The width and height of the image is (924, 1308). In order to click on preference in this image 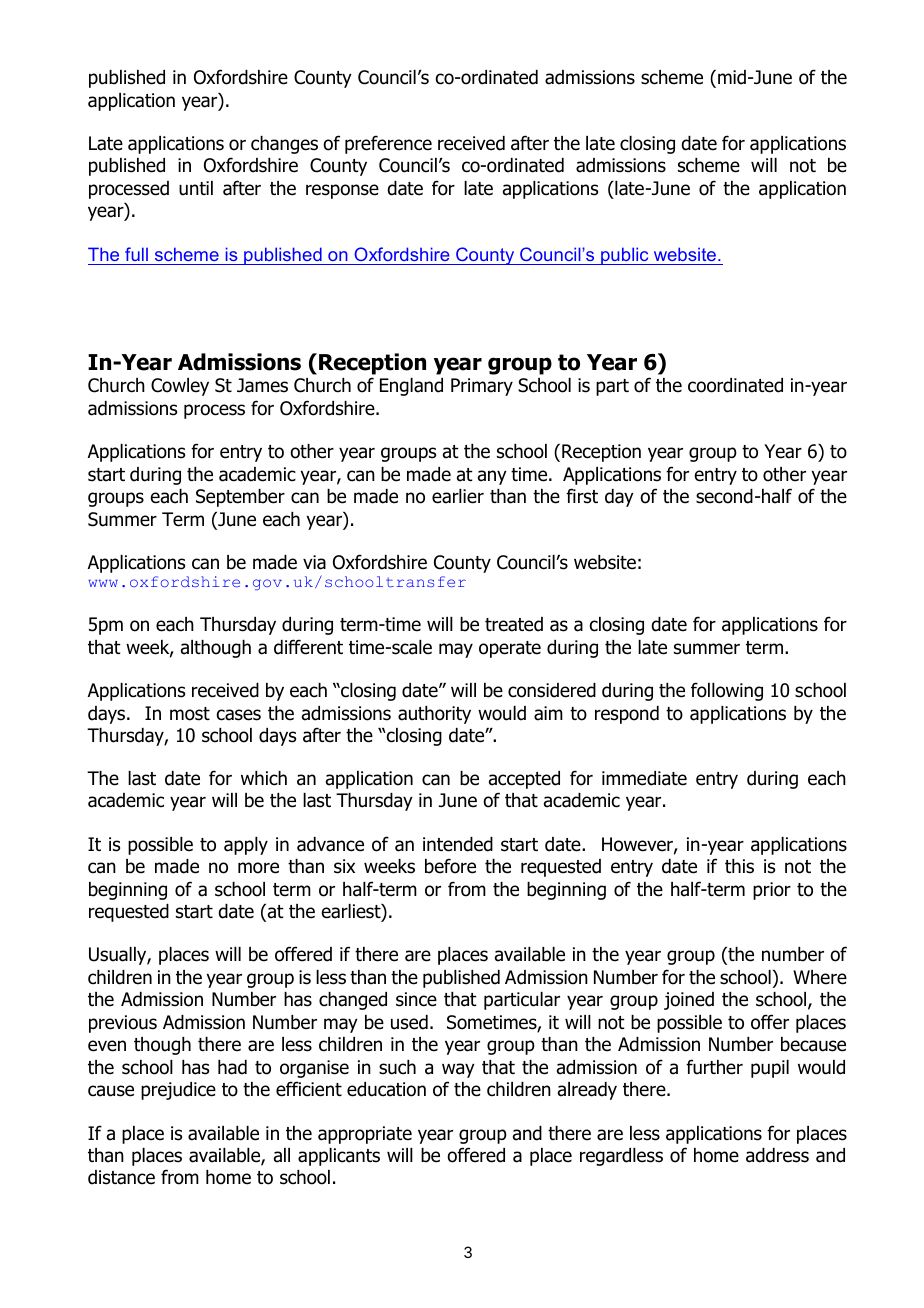, I will do `click(388, 144)`.
